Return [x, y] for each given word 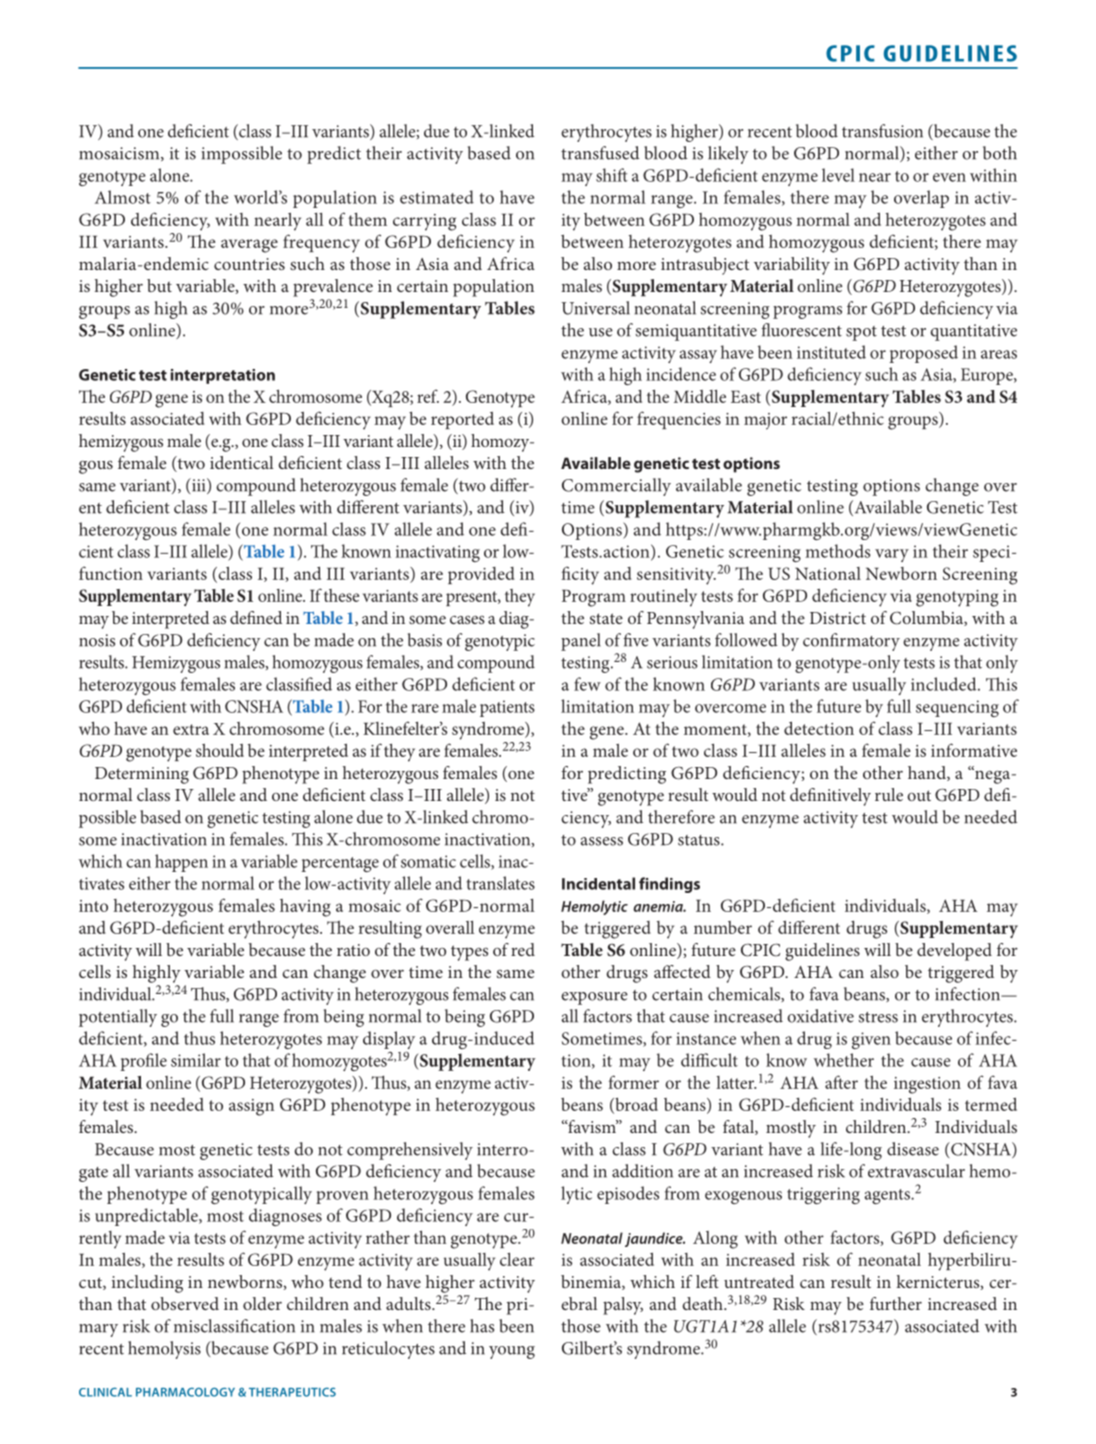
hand [928, 773]
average [249, 246]
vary [892, 555]
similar [196, 1060]
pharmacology [185, 1392]
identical [242, 462]
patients [507, 708]
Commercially [616, 487]
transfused [600, 153]
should [220, 750]
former [633, 1082]
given [871, 1040]
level [838, 175]
